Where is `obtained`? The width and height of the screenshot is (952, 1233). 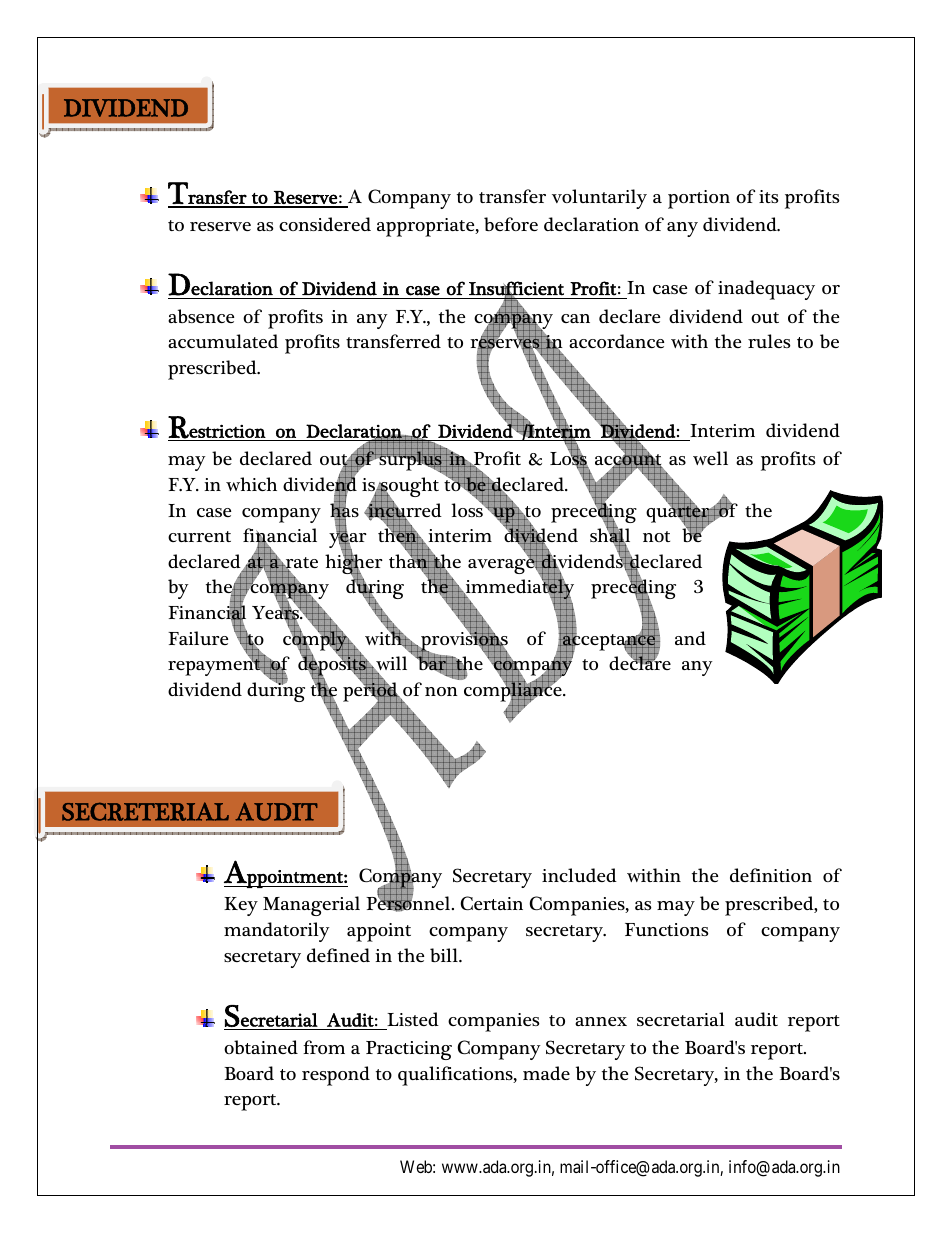 obtained is located at coordinates (261, 1047).
